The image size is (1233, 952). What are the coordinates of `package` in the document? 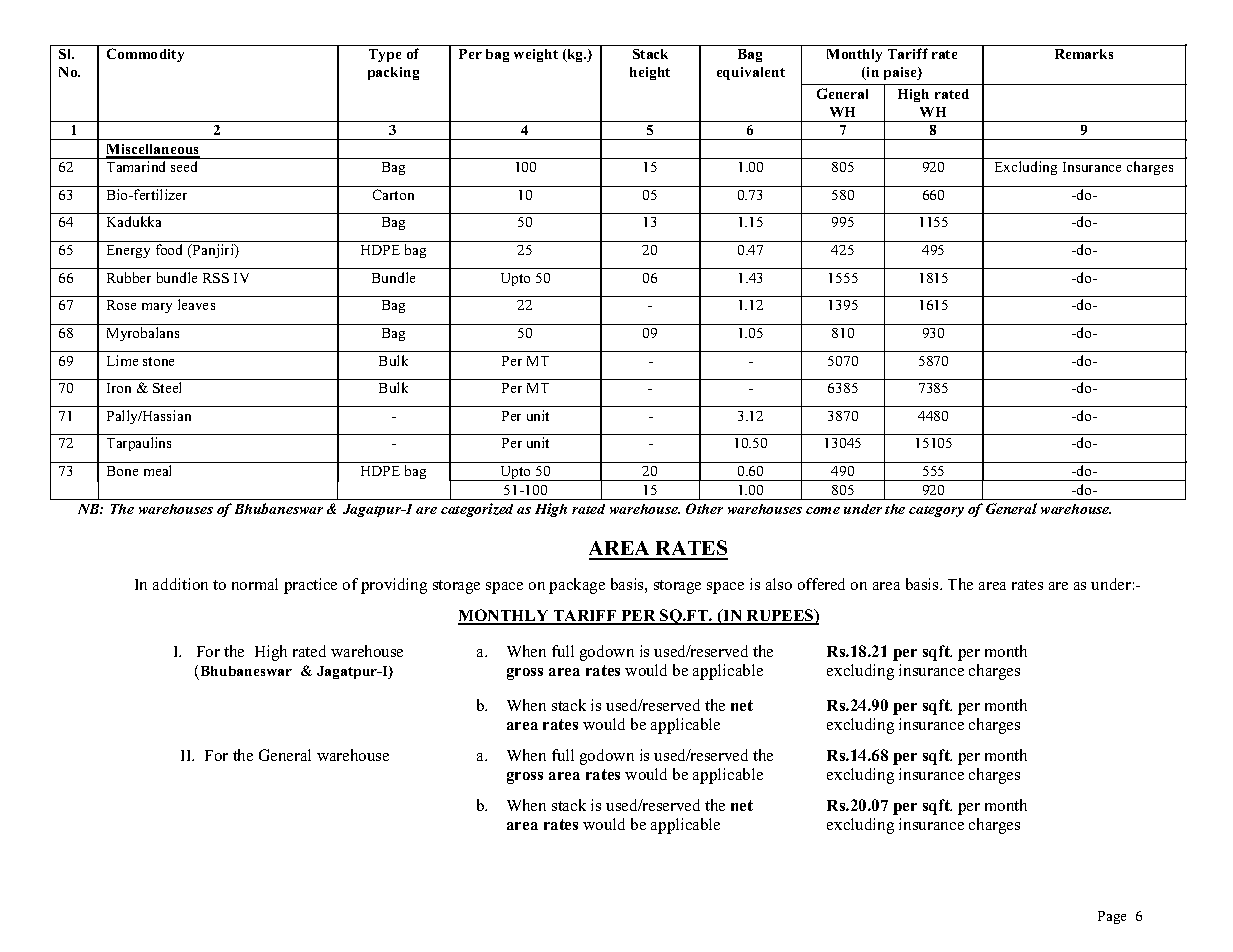 It's located at (577, 586).
